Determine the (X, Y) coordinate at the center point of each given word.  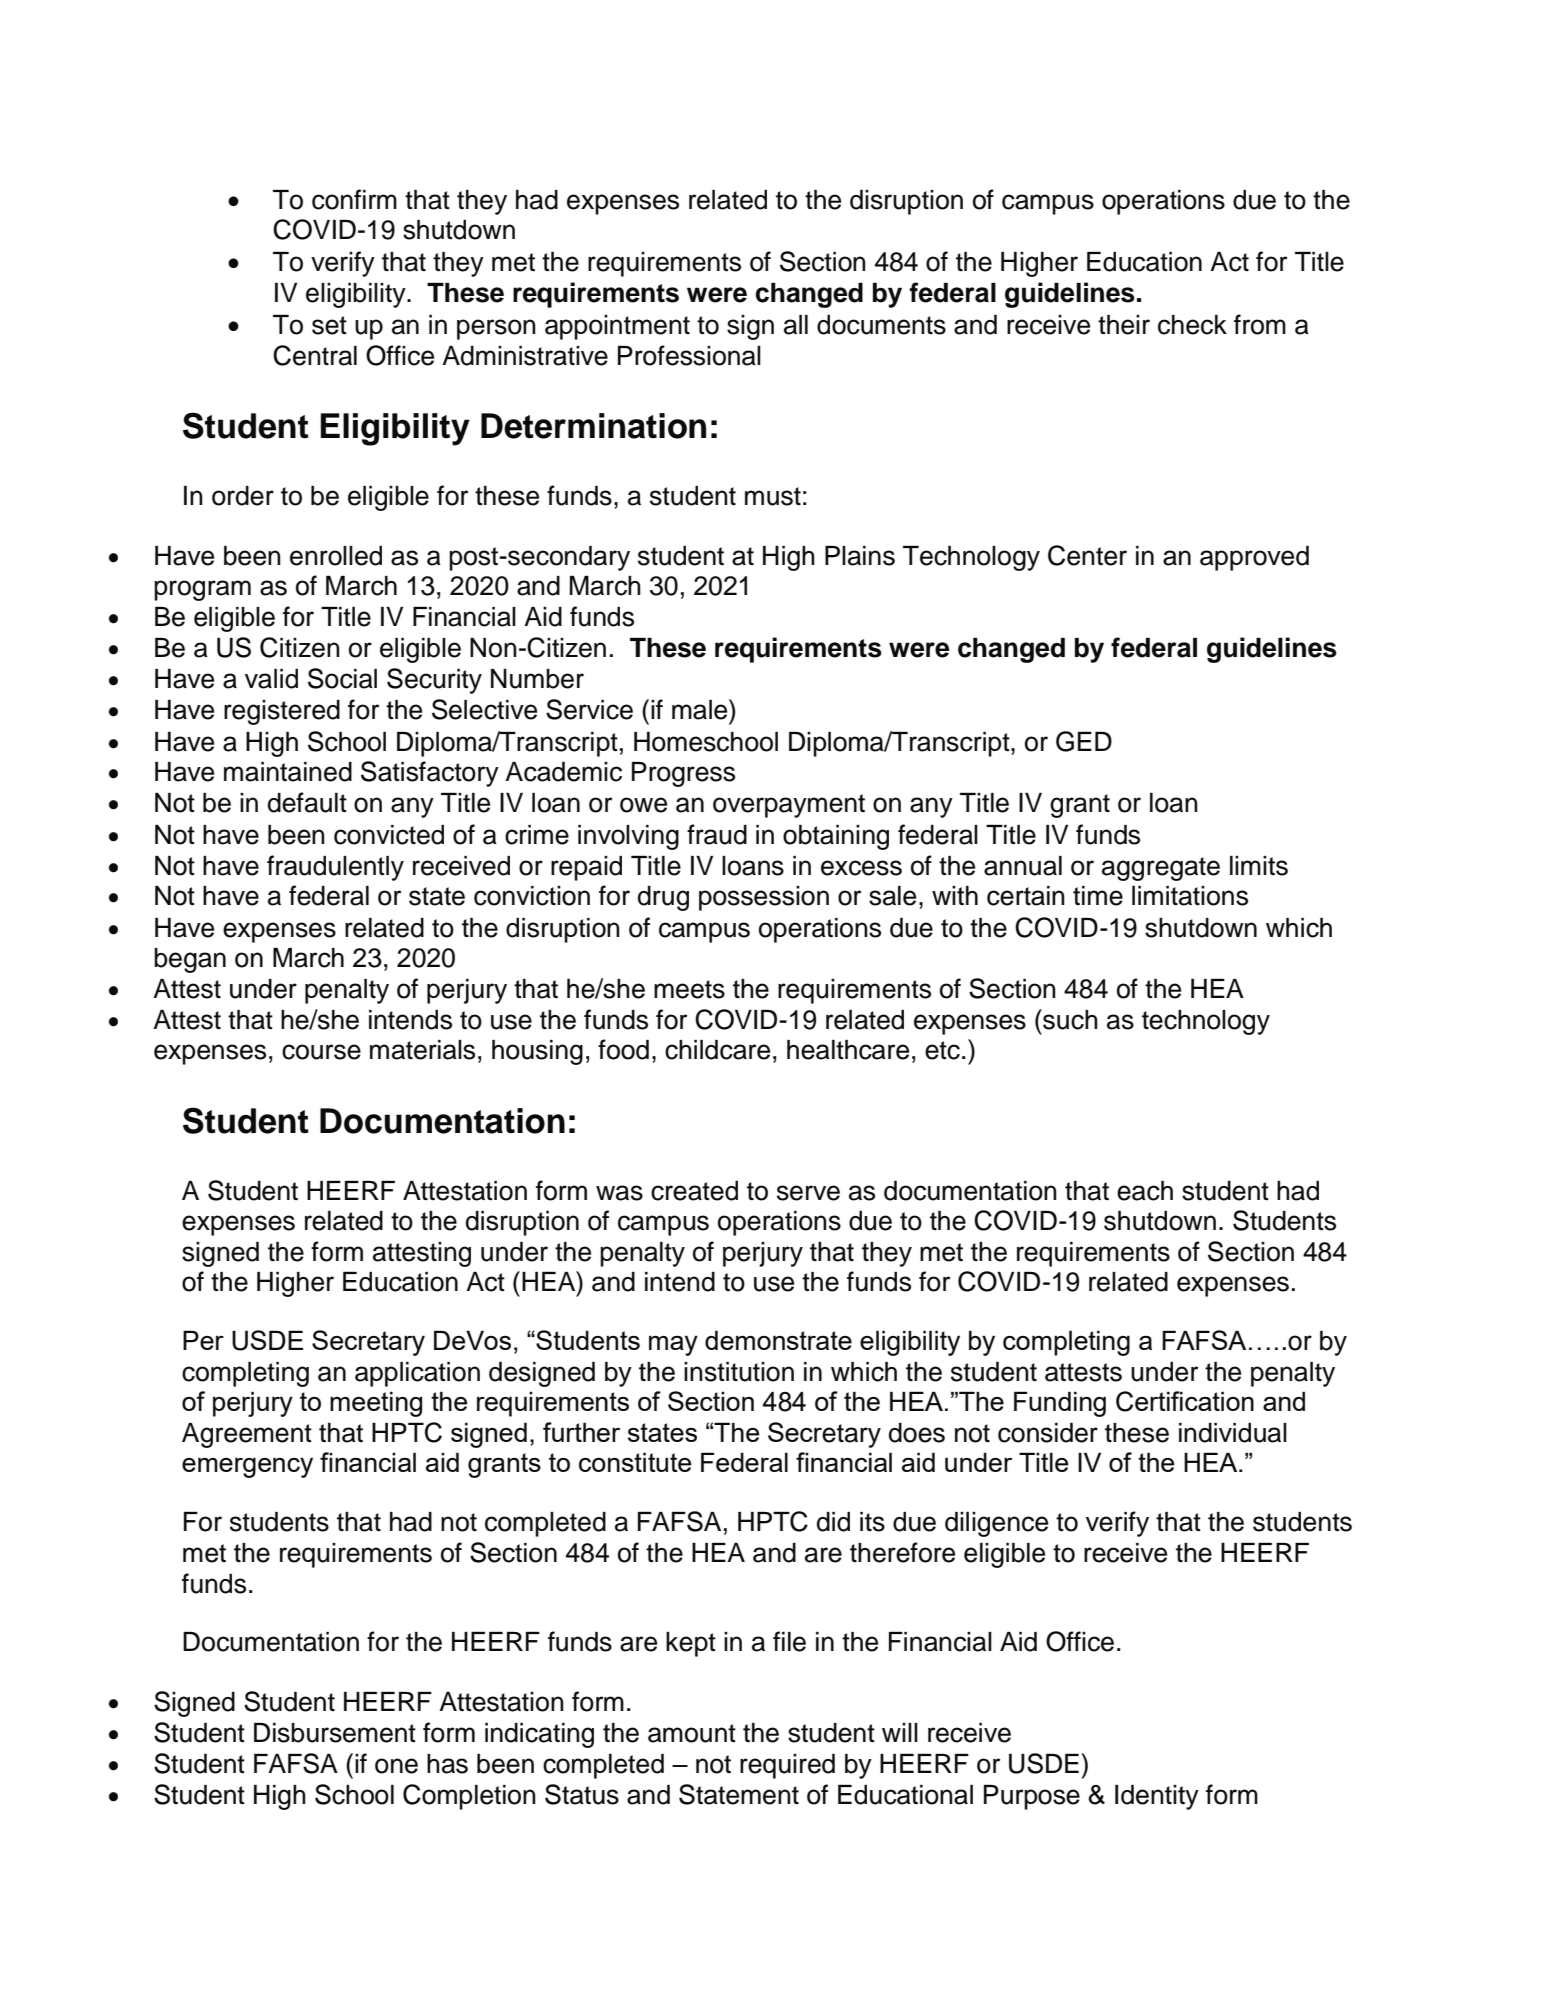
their (1124, 325)
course (321, 1052)
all (796, 325)
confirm (354, 199)
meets (689, 989)
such (1069, 1019)
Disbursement (335, 1733)
